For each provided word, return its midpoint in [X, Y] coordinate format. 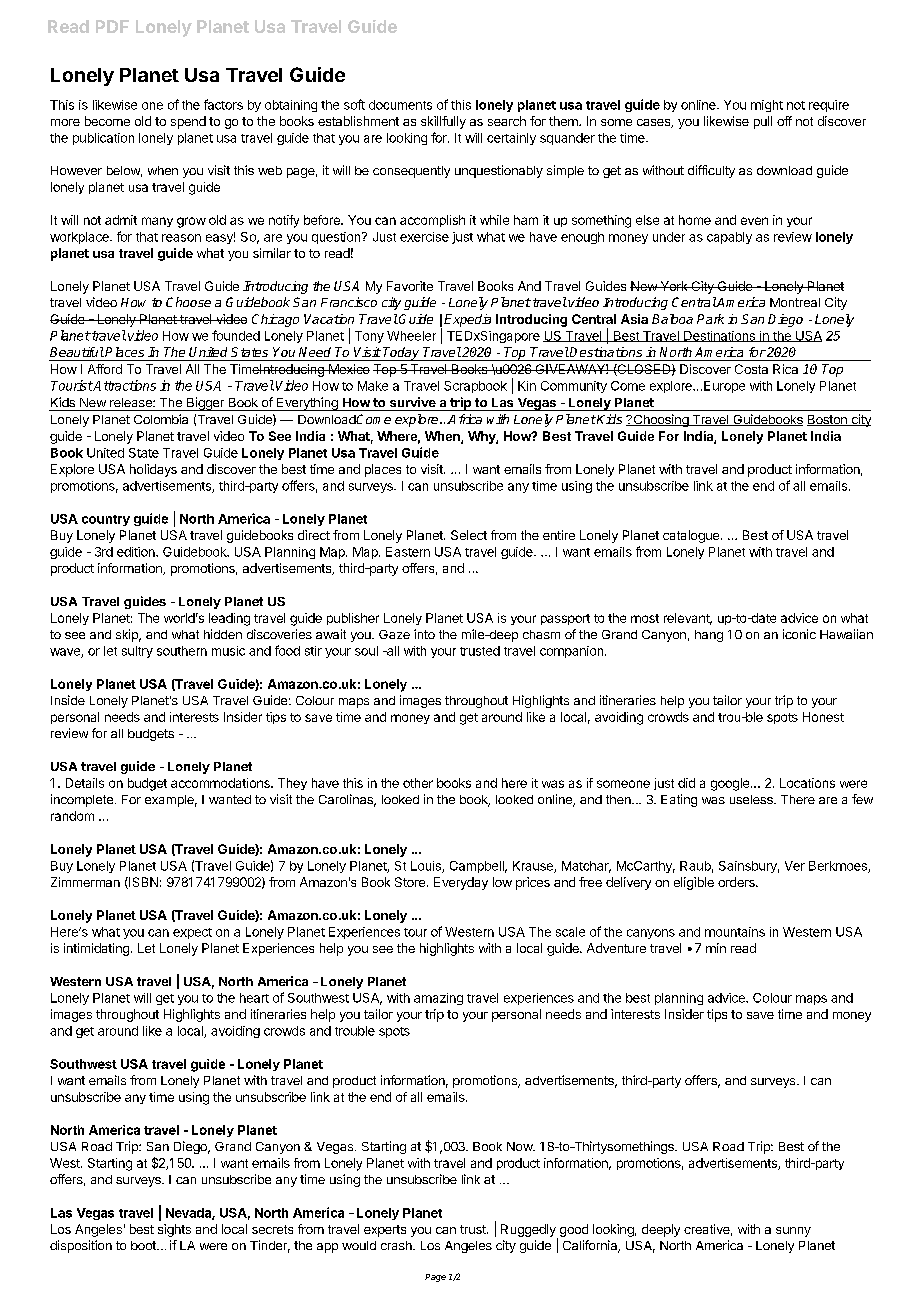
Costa [751, 369]
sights [174, 1230]
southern [182, 651]
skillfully [443, 122]
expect [192, 933]
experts [385, 1231]
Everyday [461, 883]
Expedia [467, 320]
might [767, 106]
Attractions [124, 385]
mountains [735, 932]
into [424, 634]
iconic [799, 634]
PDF [112, 26]
